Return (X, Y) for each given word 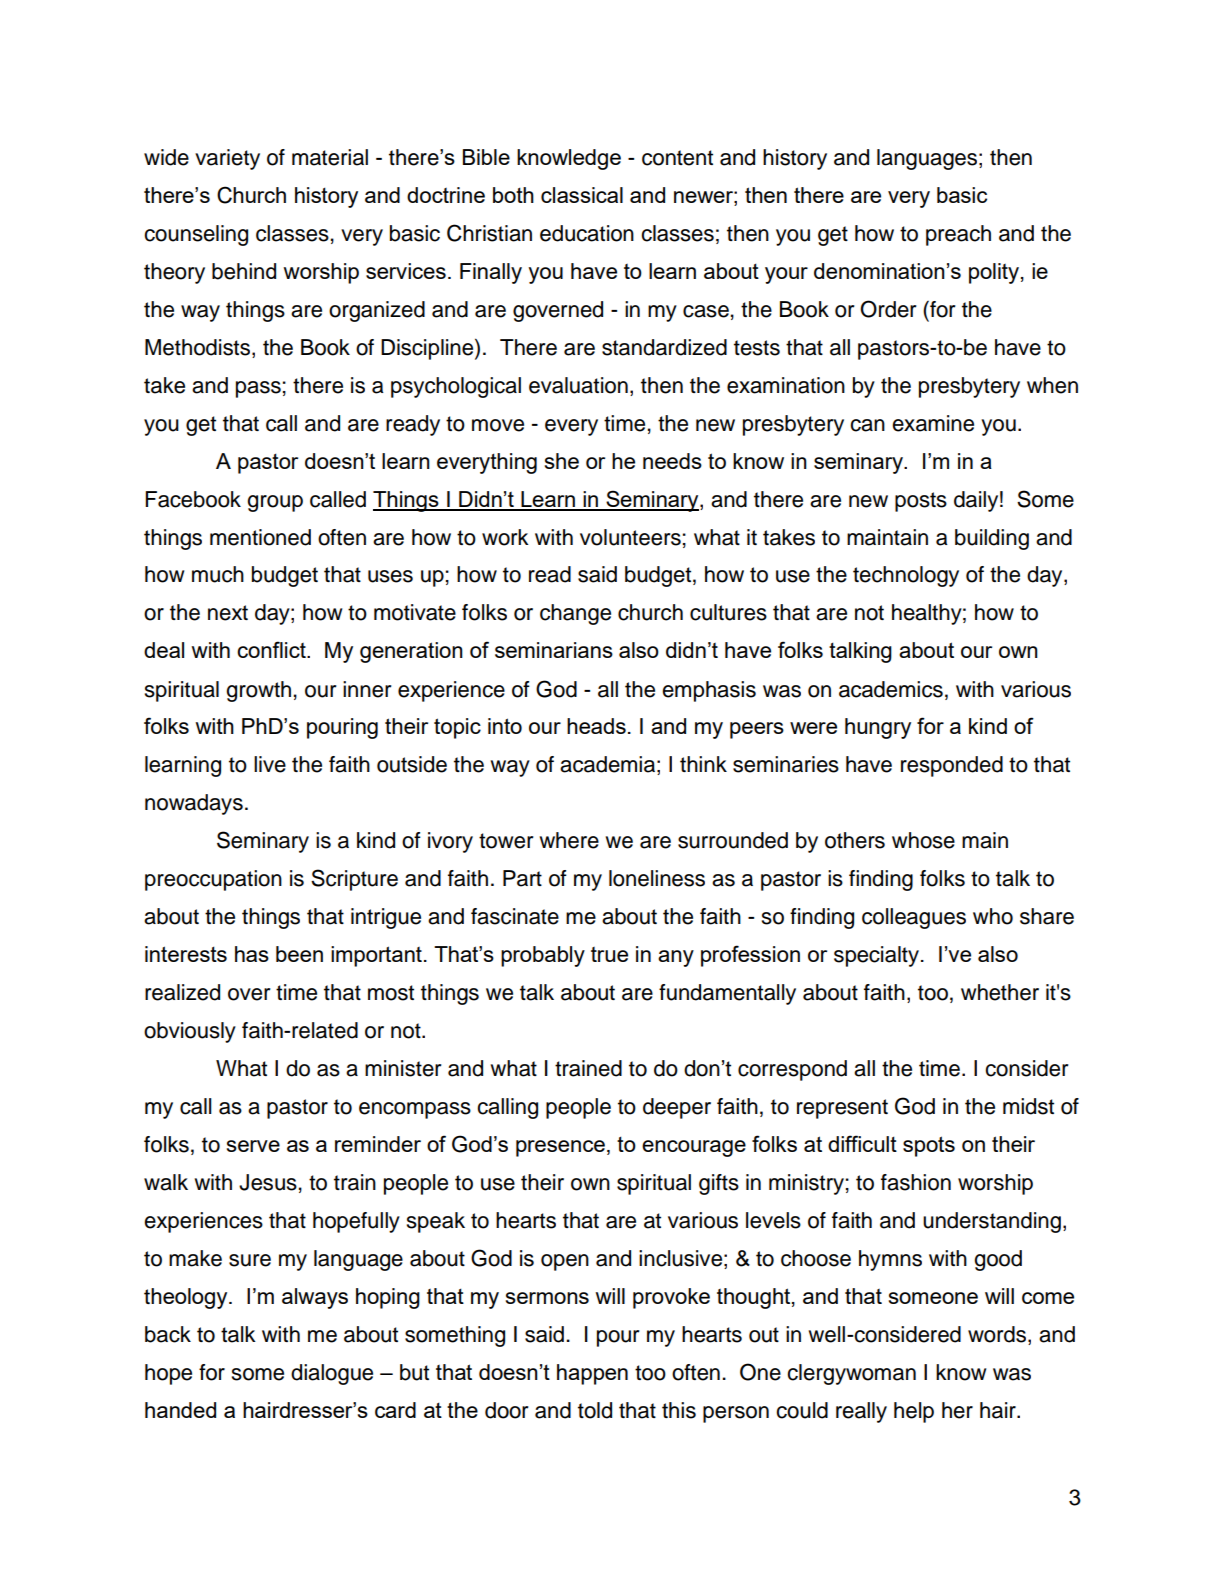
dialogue (332, 1374)
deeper (677, 1108)
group (275, 503)
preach (958, 235)
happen (592, 1374)
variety (227, 159)
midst (1028, 1106)
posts (921, 502)
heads (596, 726)
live (270, 764)
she (562, 461)
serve (253, 1146)
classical (582, 195)
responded (952, 766)
